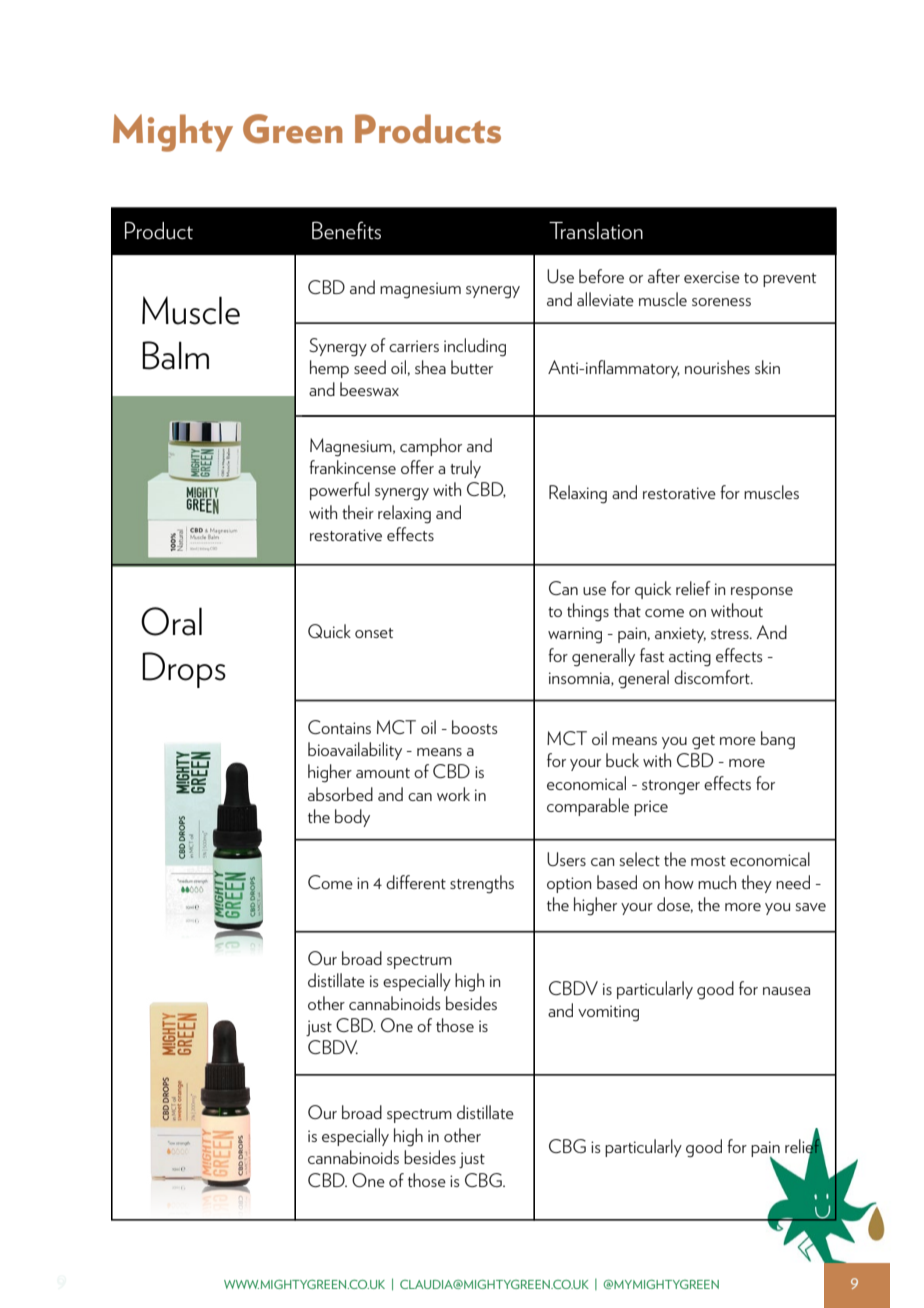  Describe the element at coordinates (712, 277) in the screenshot. I see `exercise` at that location.
